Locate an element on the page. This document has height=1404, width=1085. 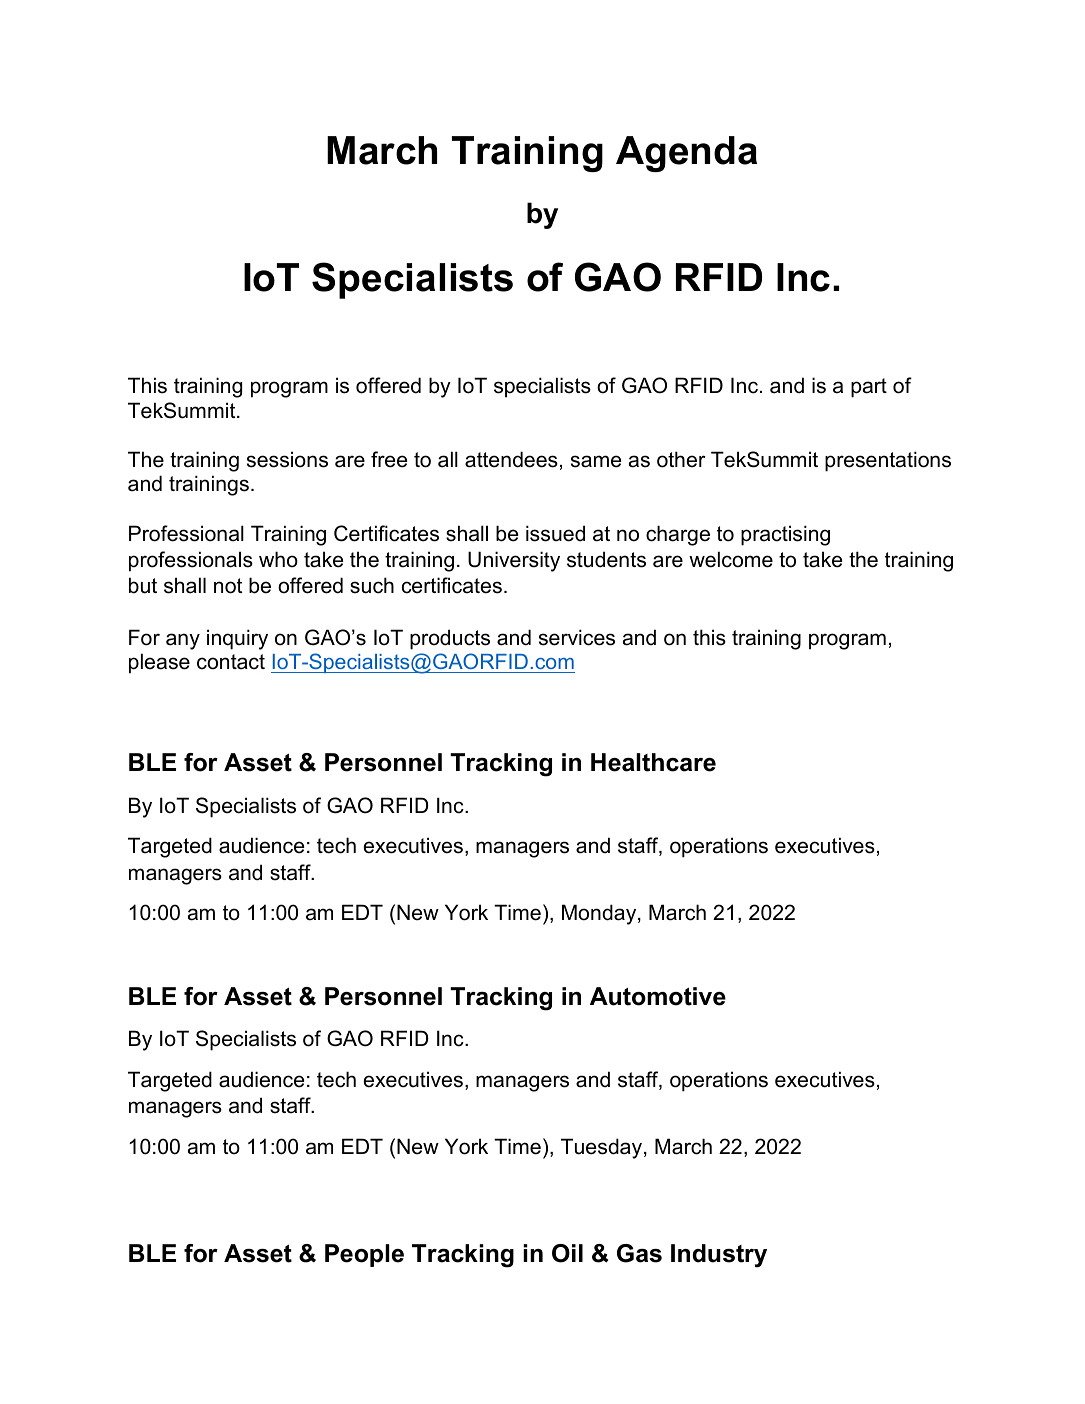
People is located at coordinates (364, 1255).
